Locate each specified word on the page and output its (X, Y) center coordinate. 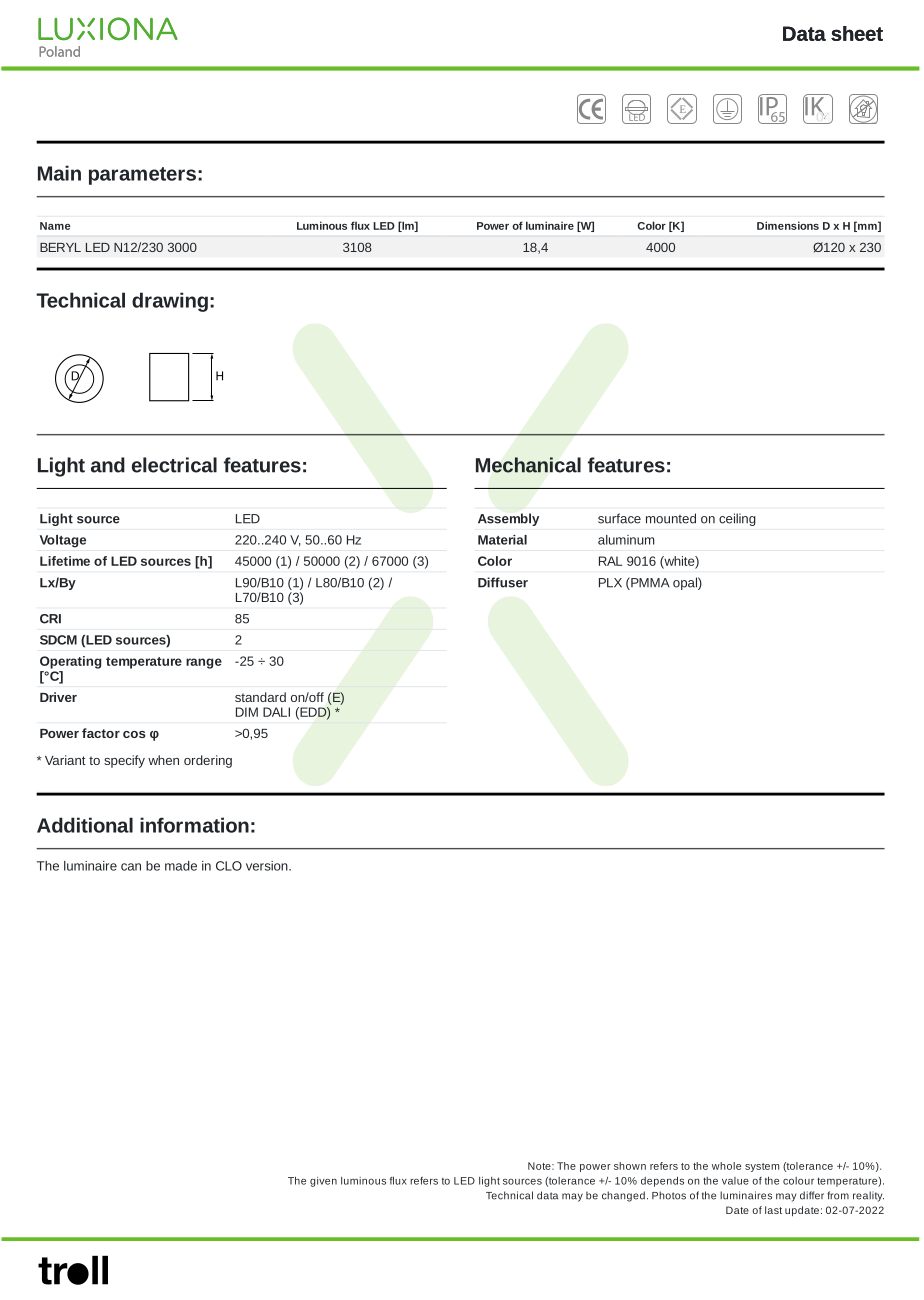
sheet (857, 33)
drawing (170, 302)
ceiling (737, 519)
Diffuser (503, 582)
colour (798, 1181)
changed (623, 1196)
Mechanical (528, 465)
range (204, 663)
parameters (142, 176)
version (268, 866)
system (762, 1167)
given (323, 1182)
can (131, 867)
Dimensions (788, 225)
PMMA (649, 583)
